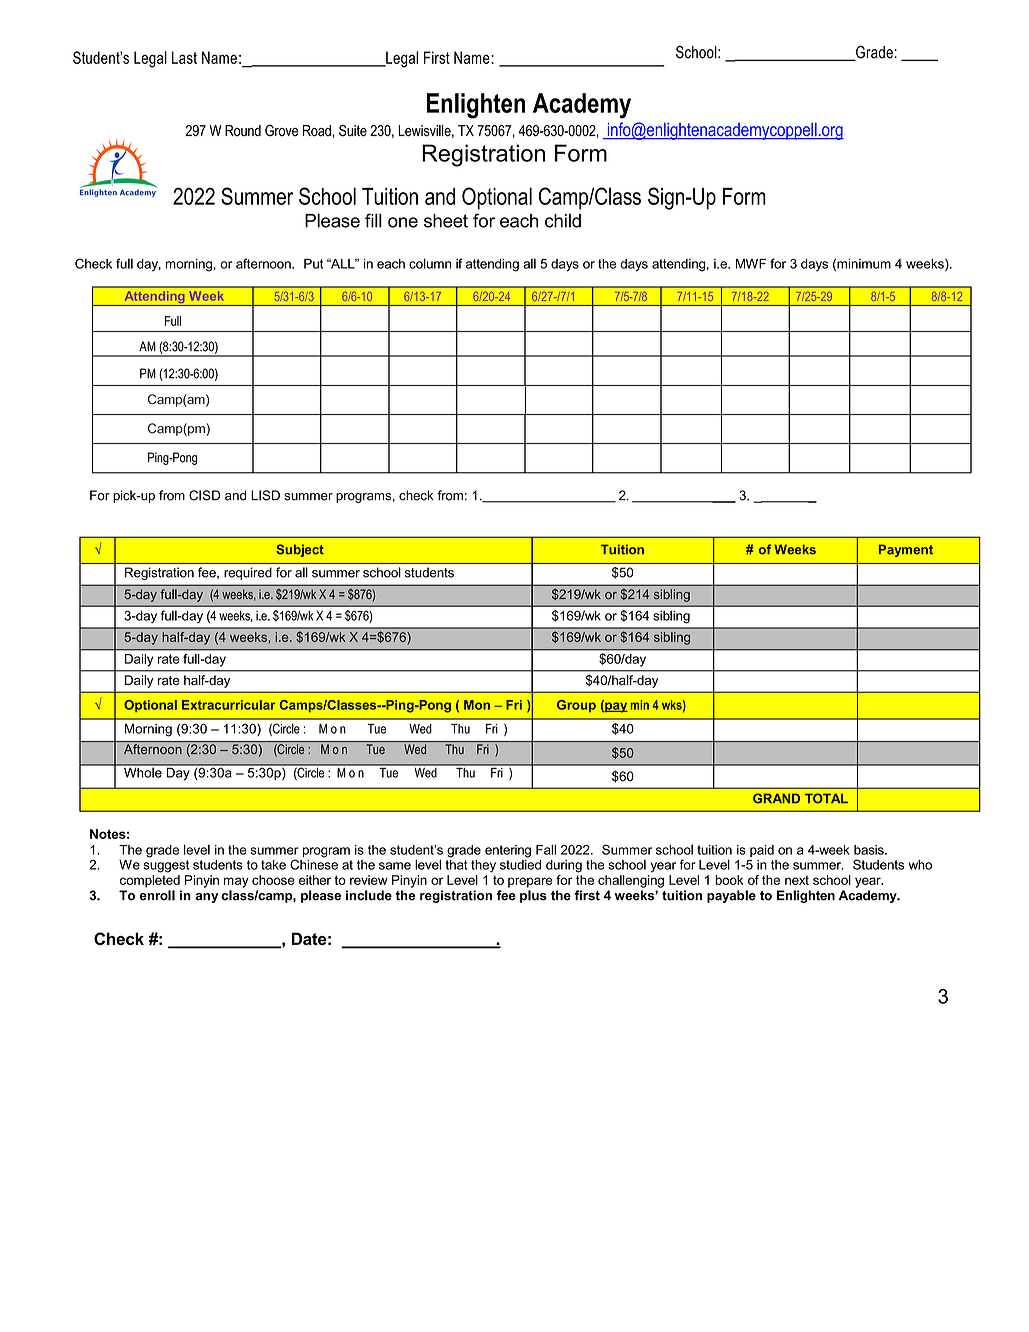  Describe the element at coordinates (520, 863) in the screenshot. I see `studied` at that location.
